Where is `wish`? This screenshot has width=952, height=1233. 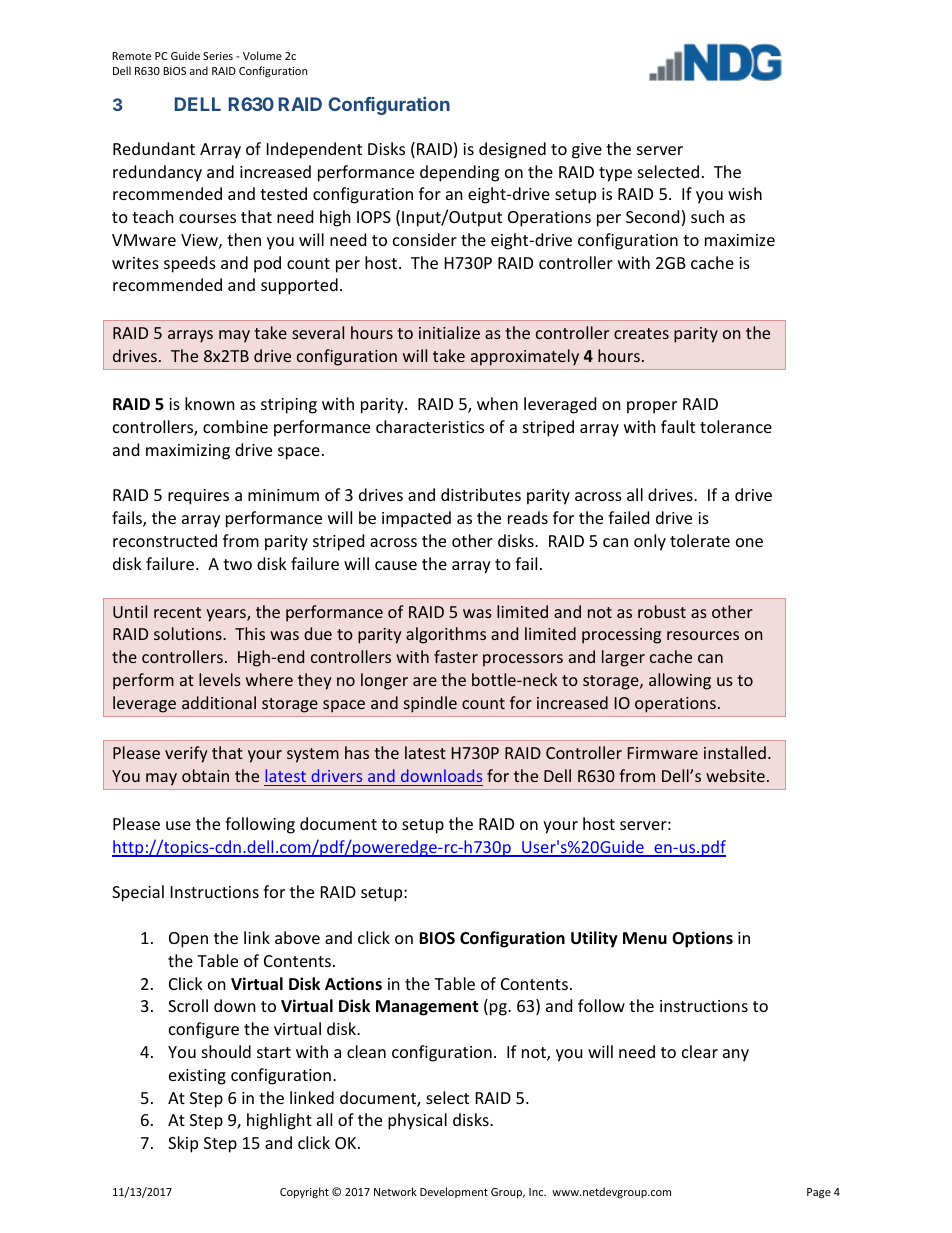 wish is located at coordinates (745, 193).
